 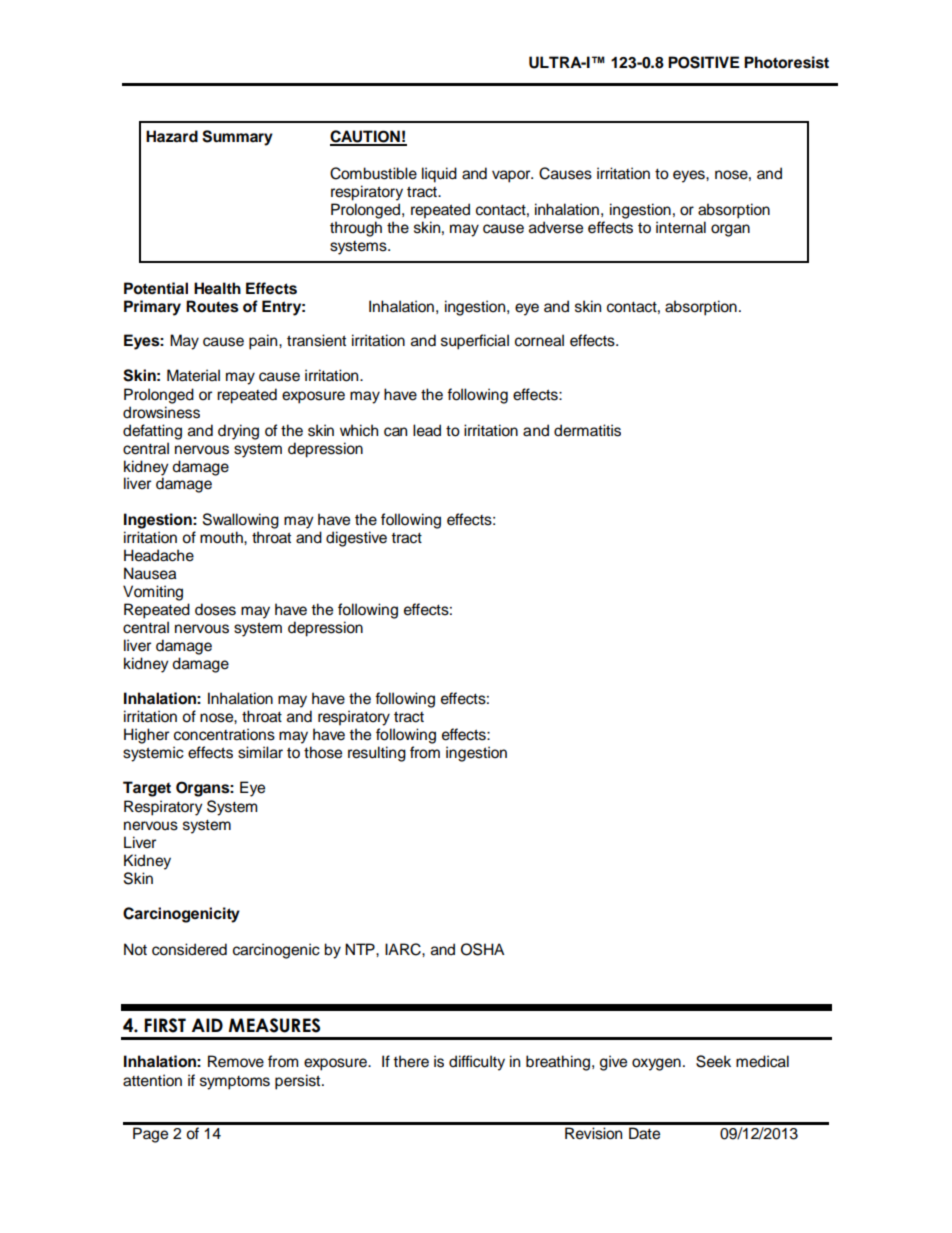 I want to click on Seek, so click(x=713, y=1061).
